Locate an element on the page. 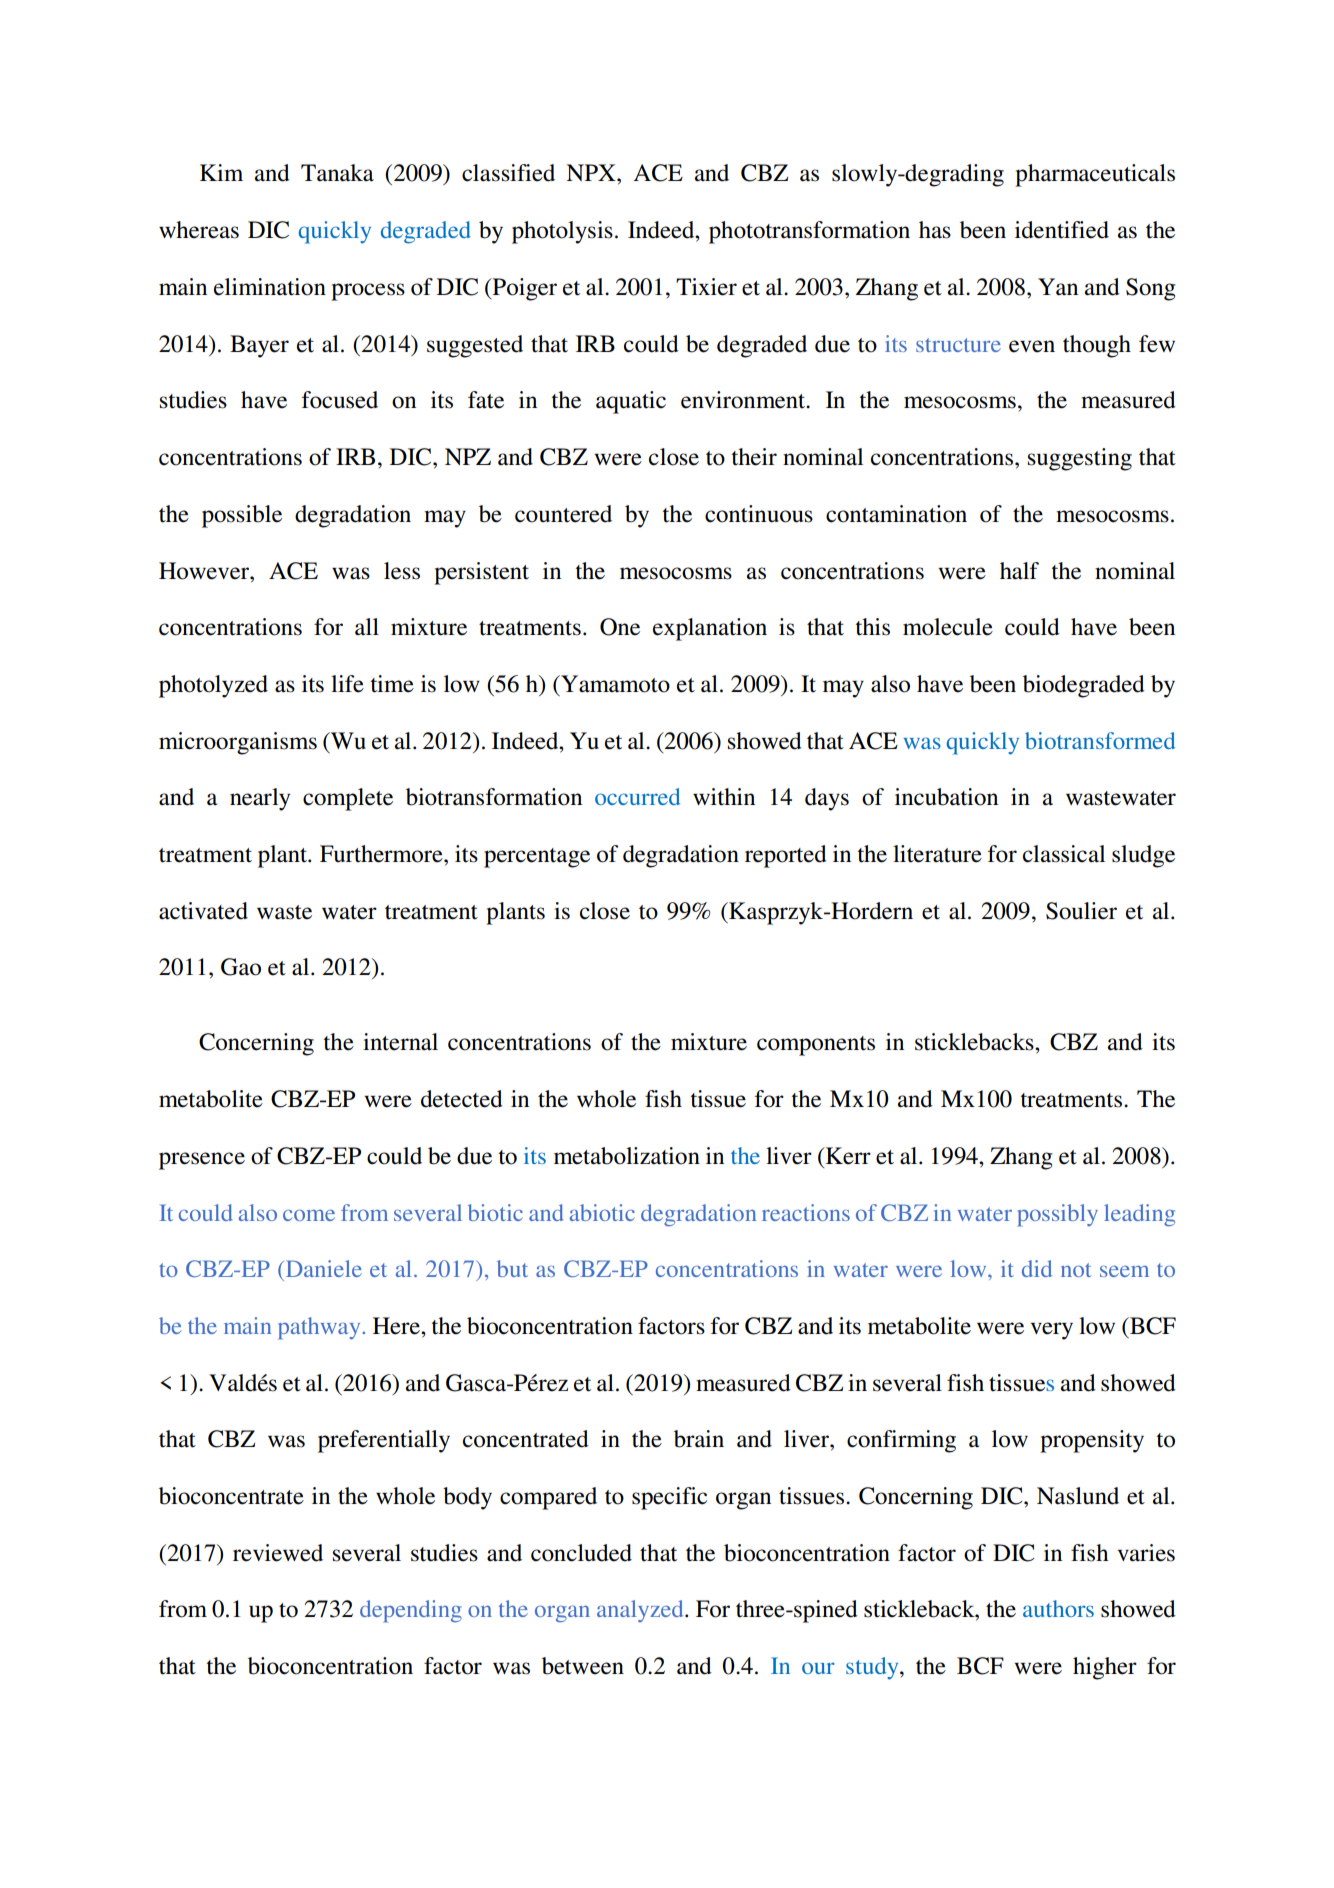 The image size is (1334, 1888). authors is located at coordinates (1058, 1608).
